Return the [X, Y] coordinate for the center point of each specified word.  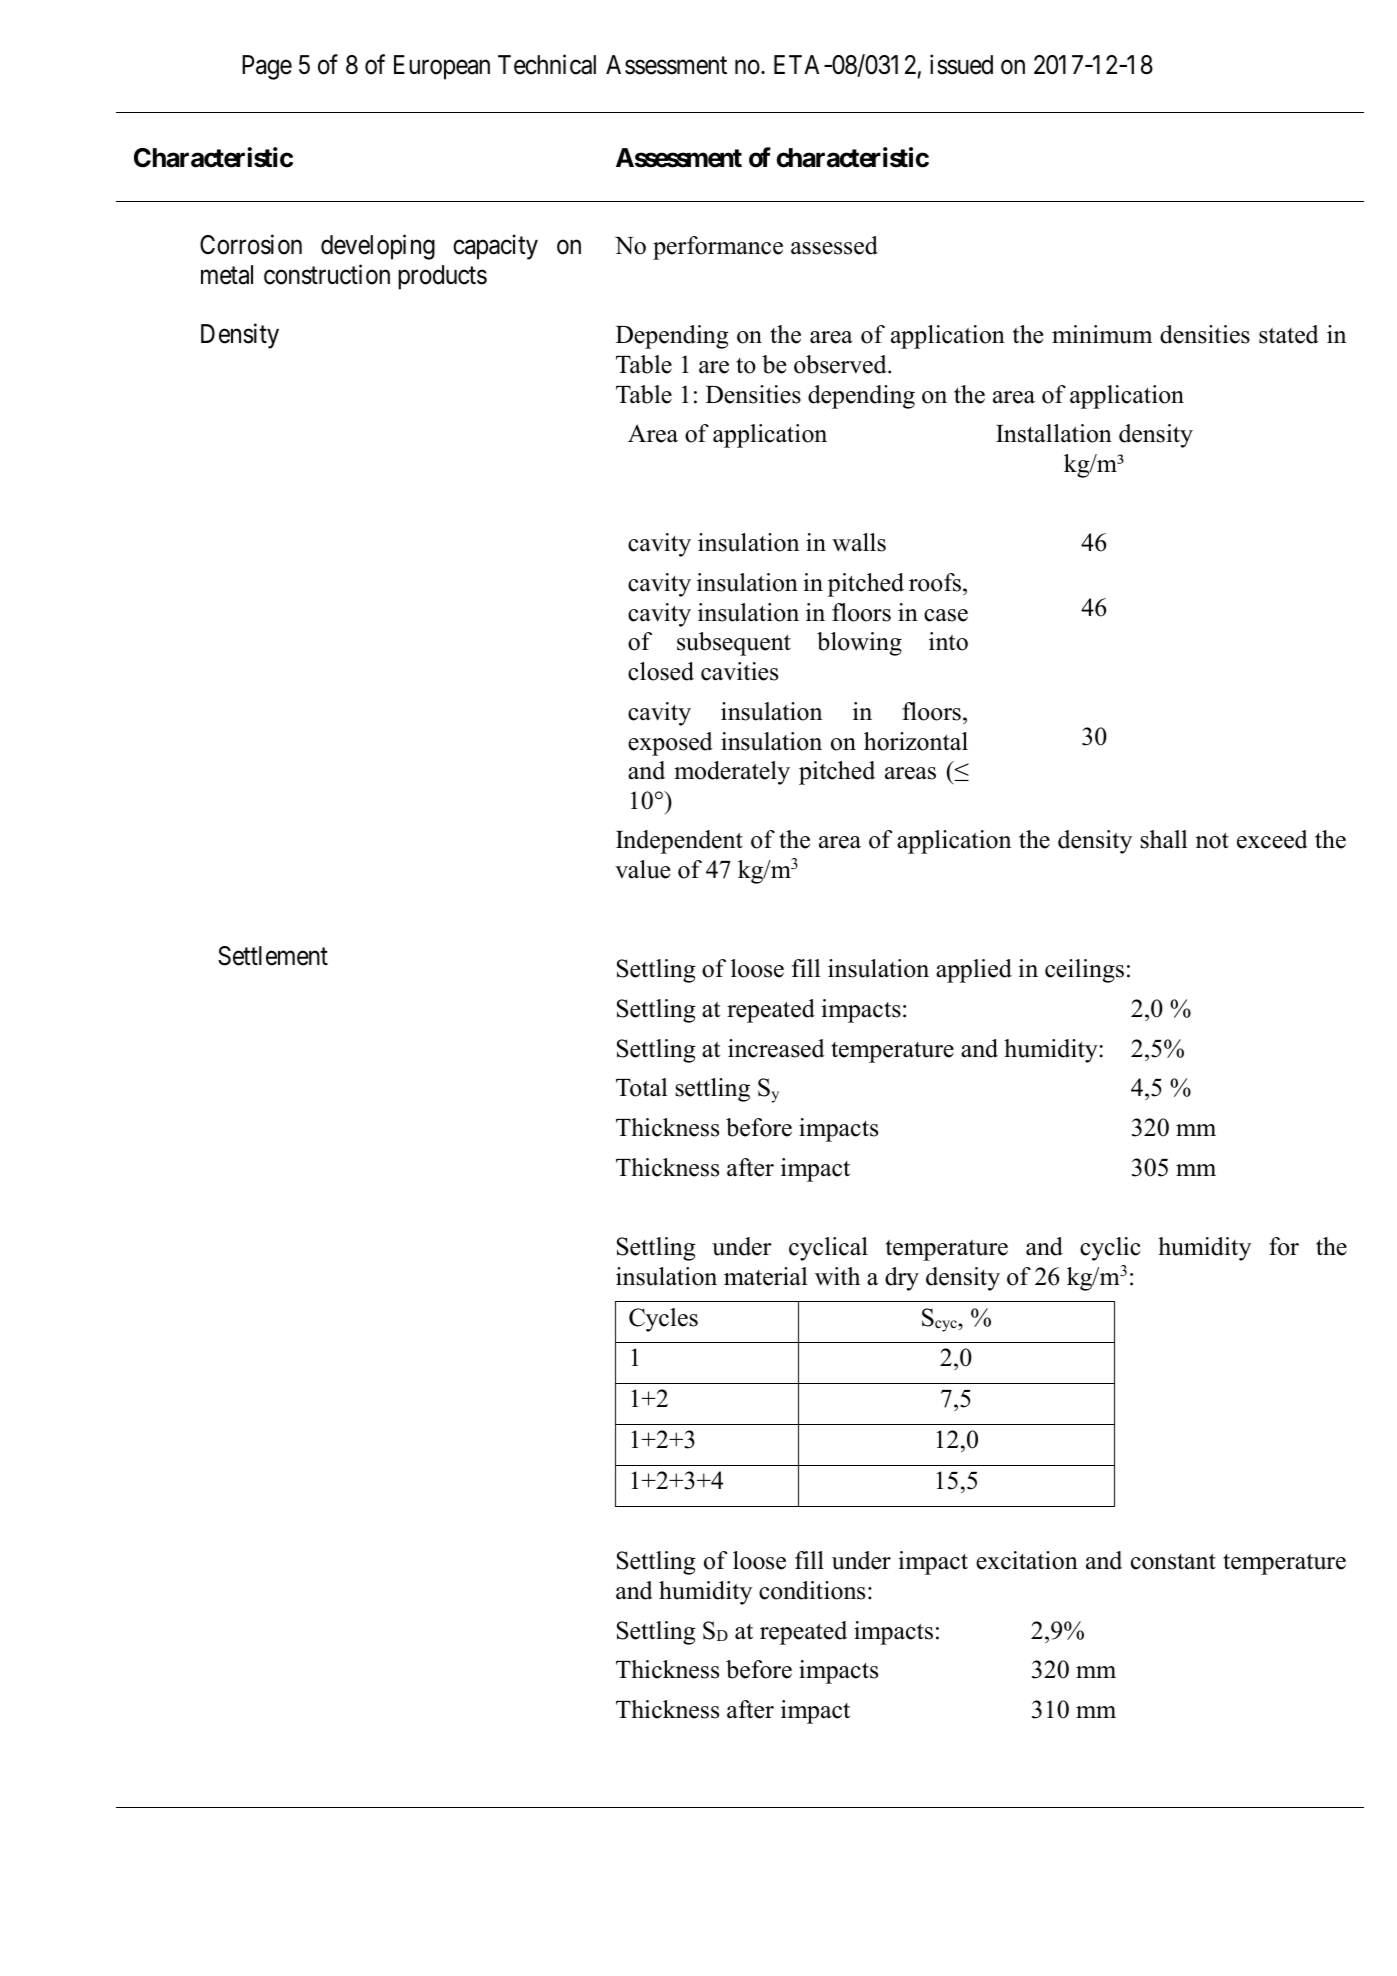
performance [718, 248]
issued [961, 64]
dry [902, 1279]
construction [327, 274]
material [765, 1276]
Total [641, 1087]
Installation [1054, 433]
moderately [732, 773]
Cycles [663, 1320]
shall [1163, 839]
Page [267, 67]
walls [859, 542]
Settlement [273, 956]
